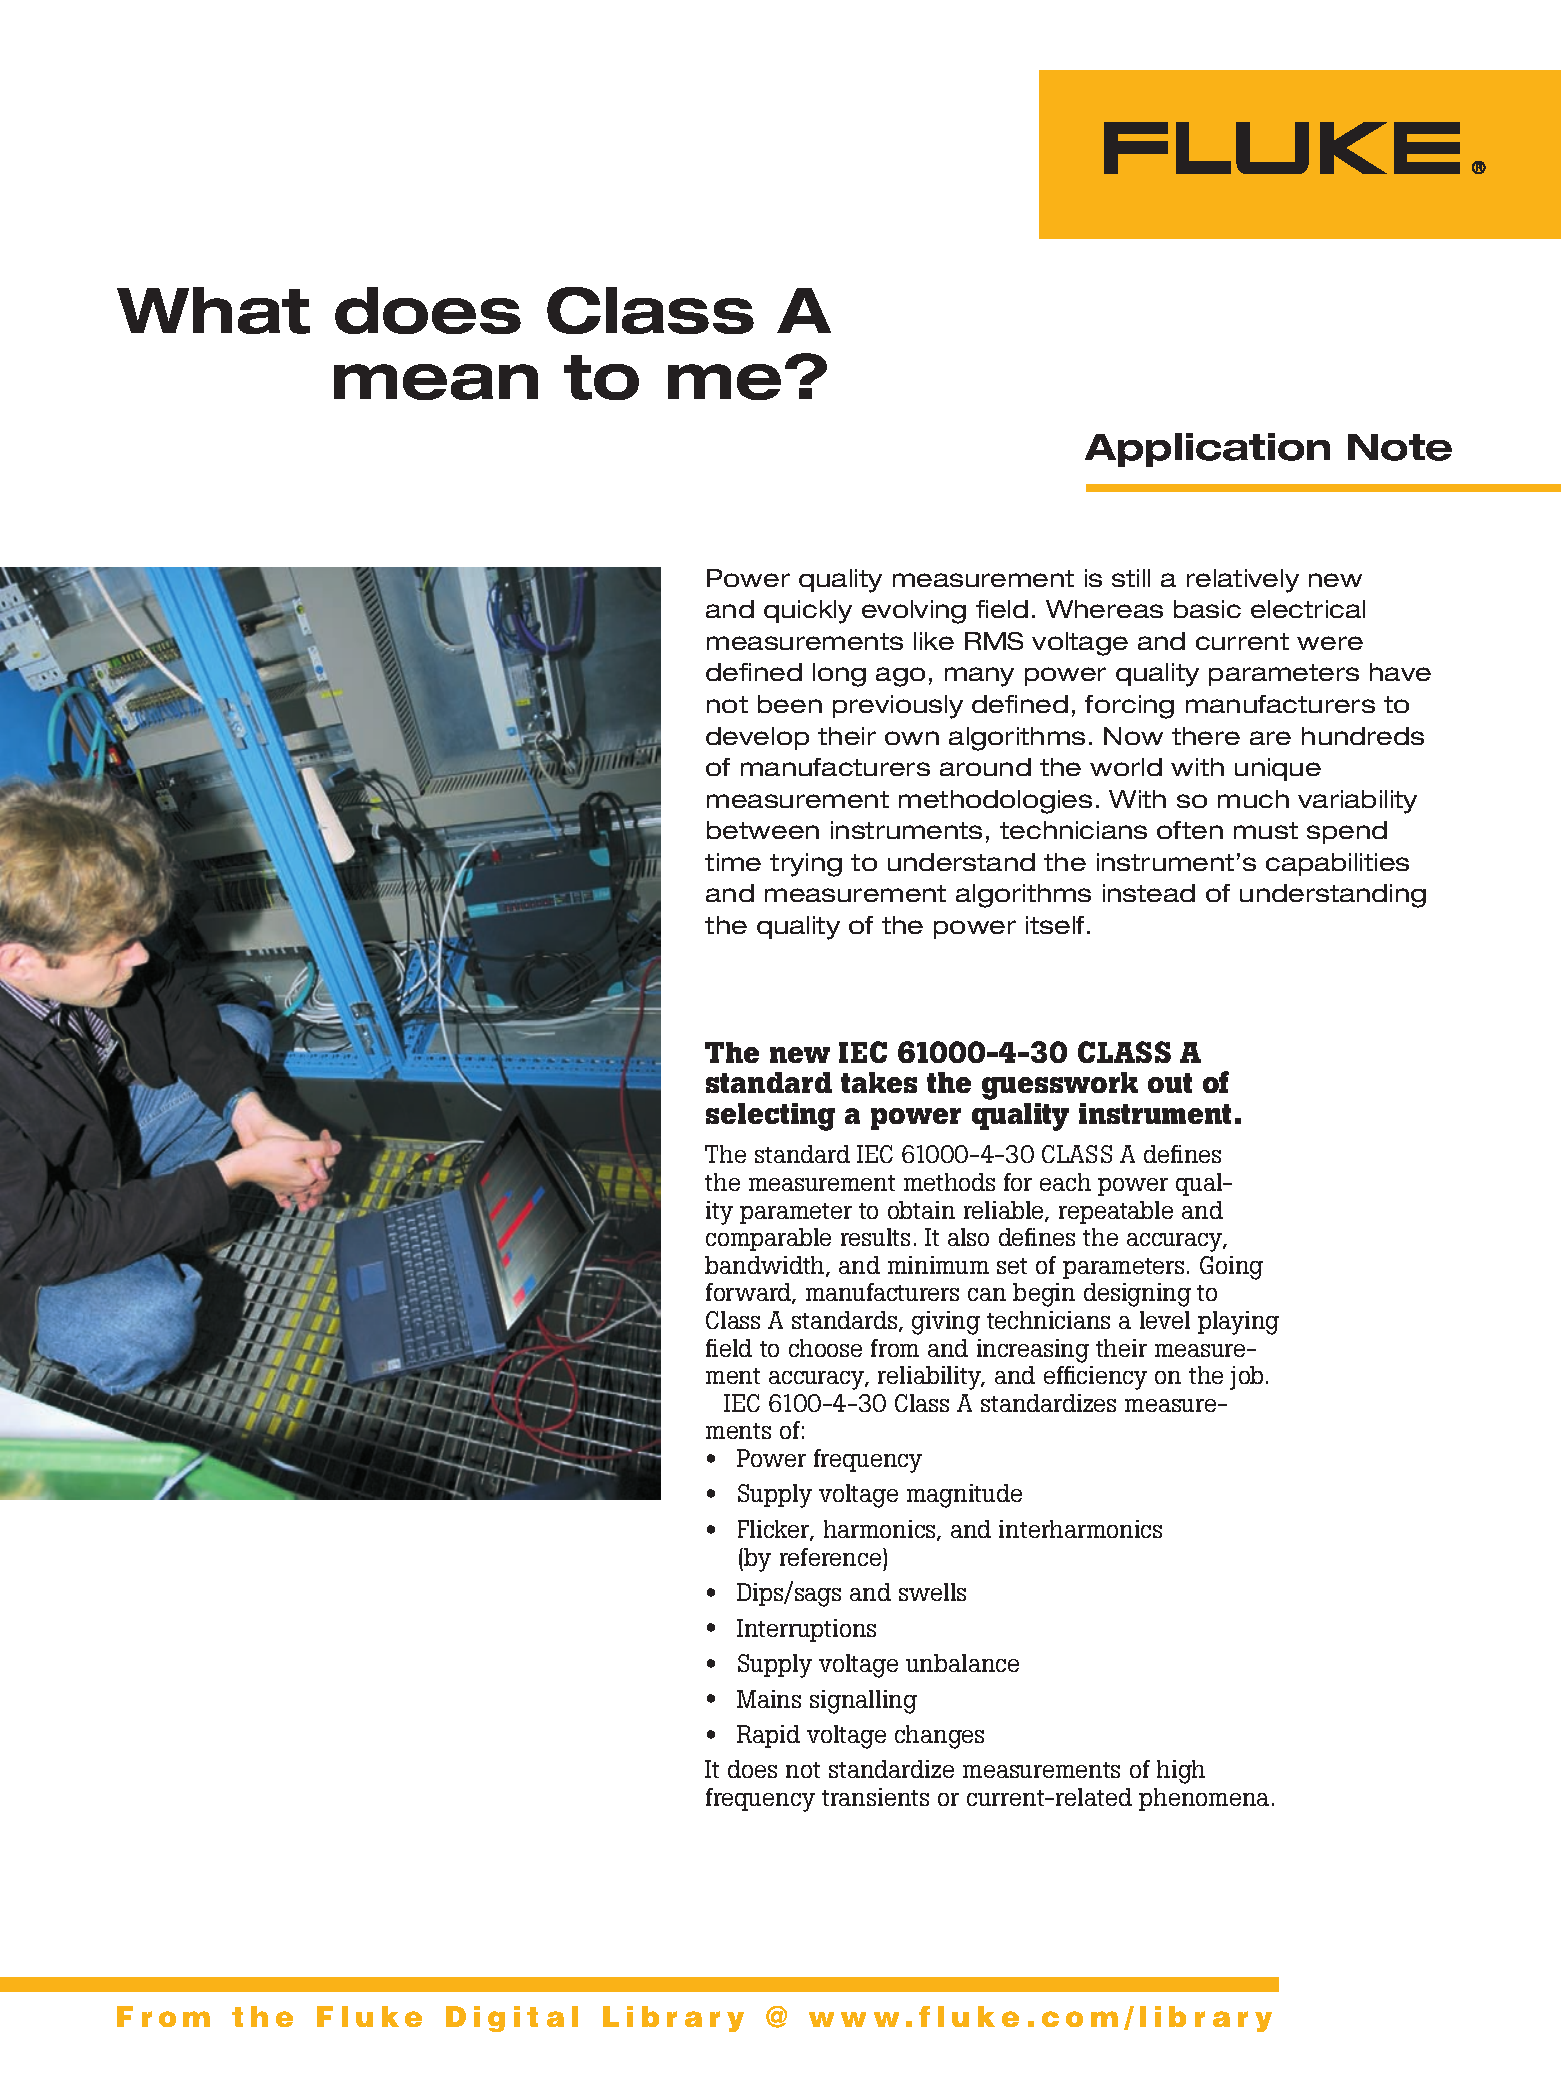 The image size is (1561, 2082). Describe the element at coordinates (808, 612) in the screenshot. I see `quickly` at that location.
